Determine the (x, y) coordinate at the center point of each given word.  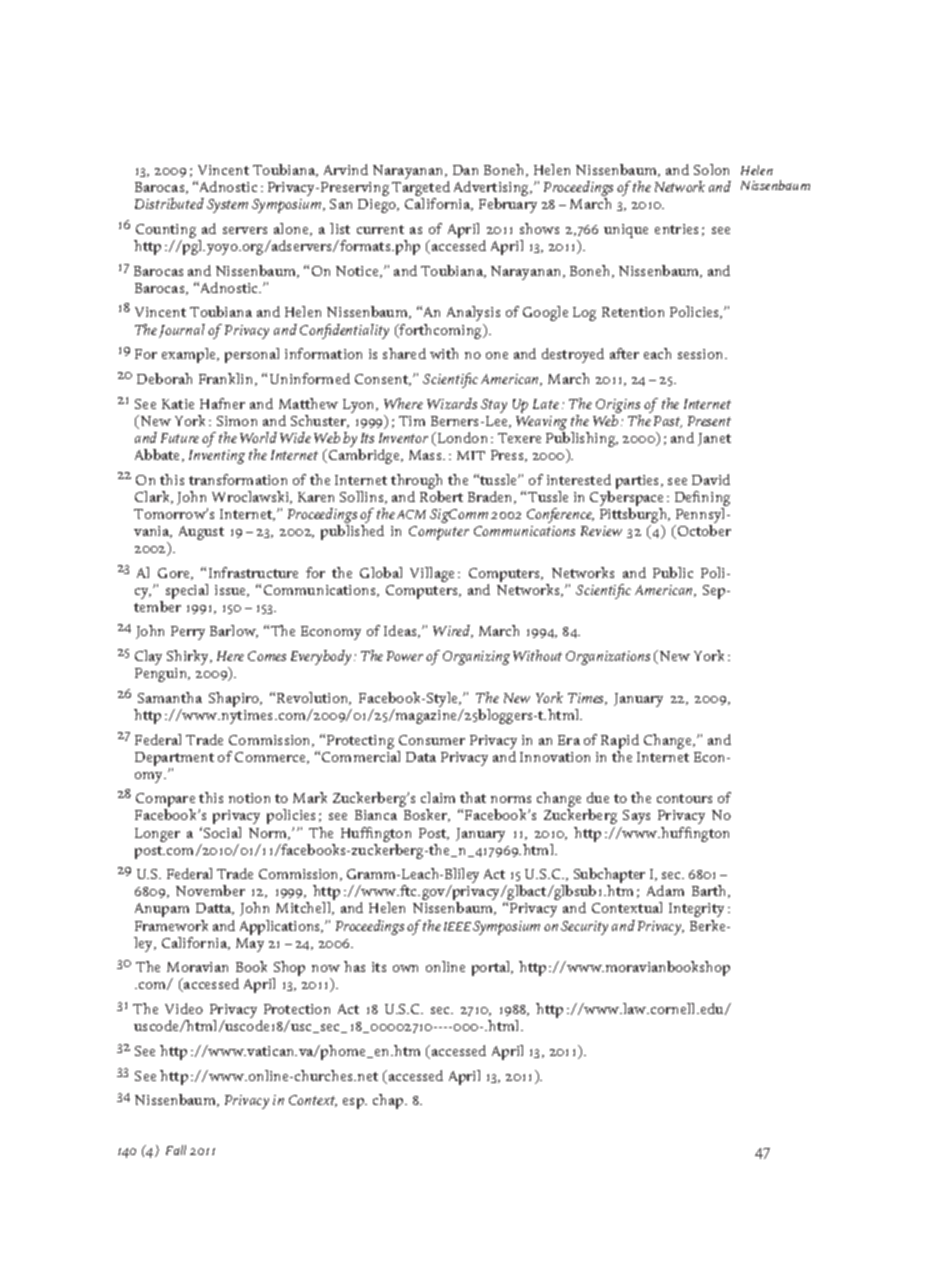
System (227, 206)
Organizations (608, 658)
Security (584, 928)
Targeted (421, 190)
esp (355, 1103)
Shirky (189, 657)
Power (405, 656)
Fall (176, 1150)
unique (626, 231)
